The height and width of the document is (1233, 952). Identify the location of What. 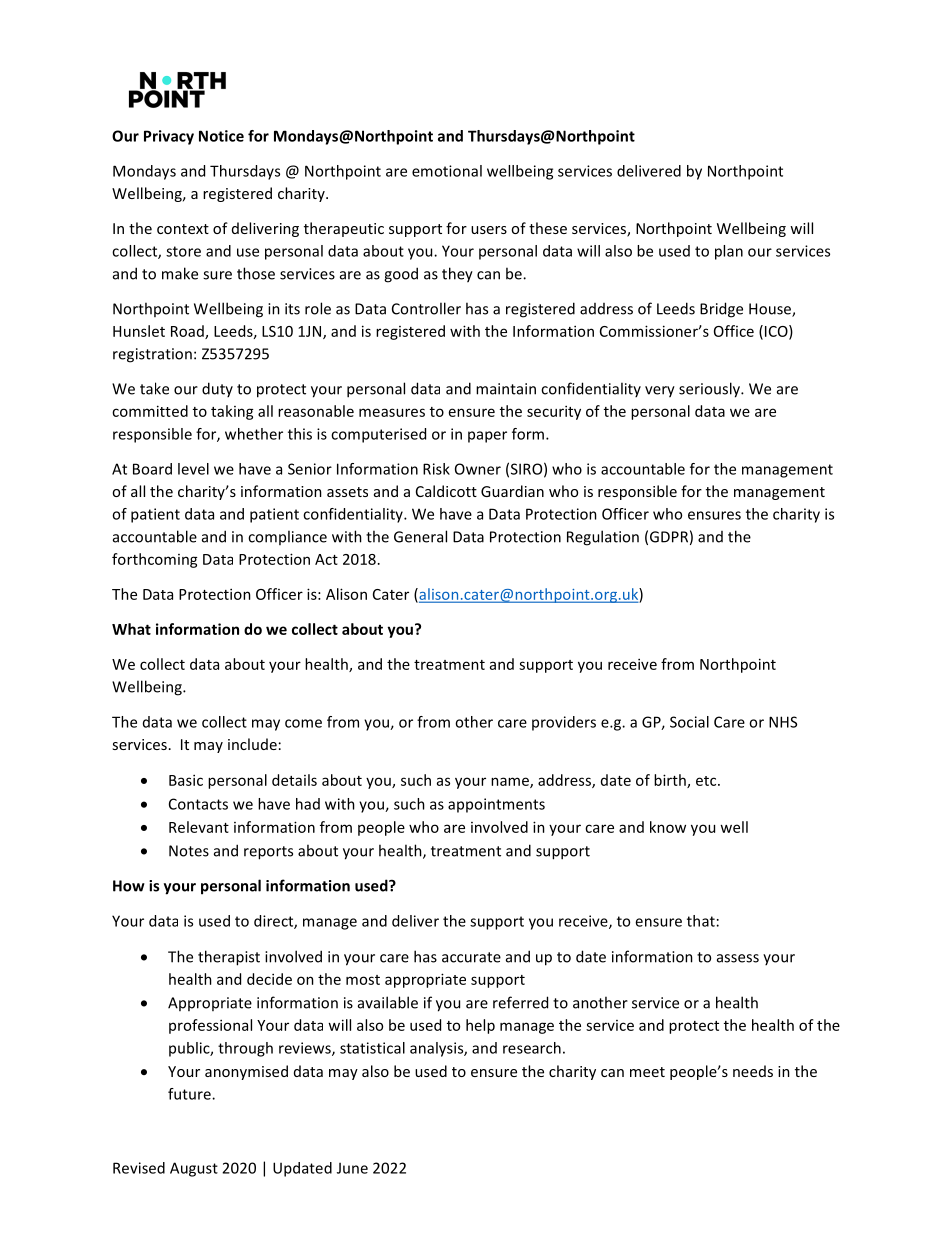
(131, 629).
